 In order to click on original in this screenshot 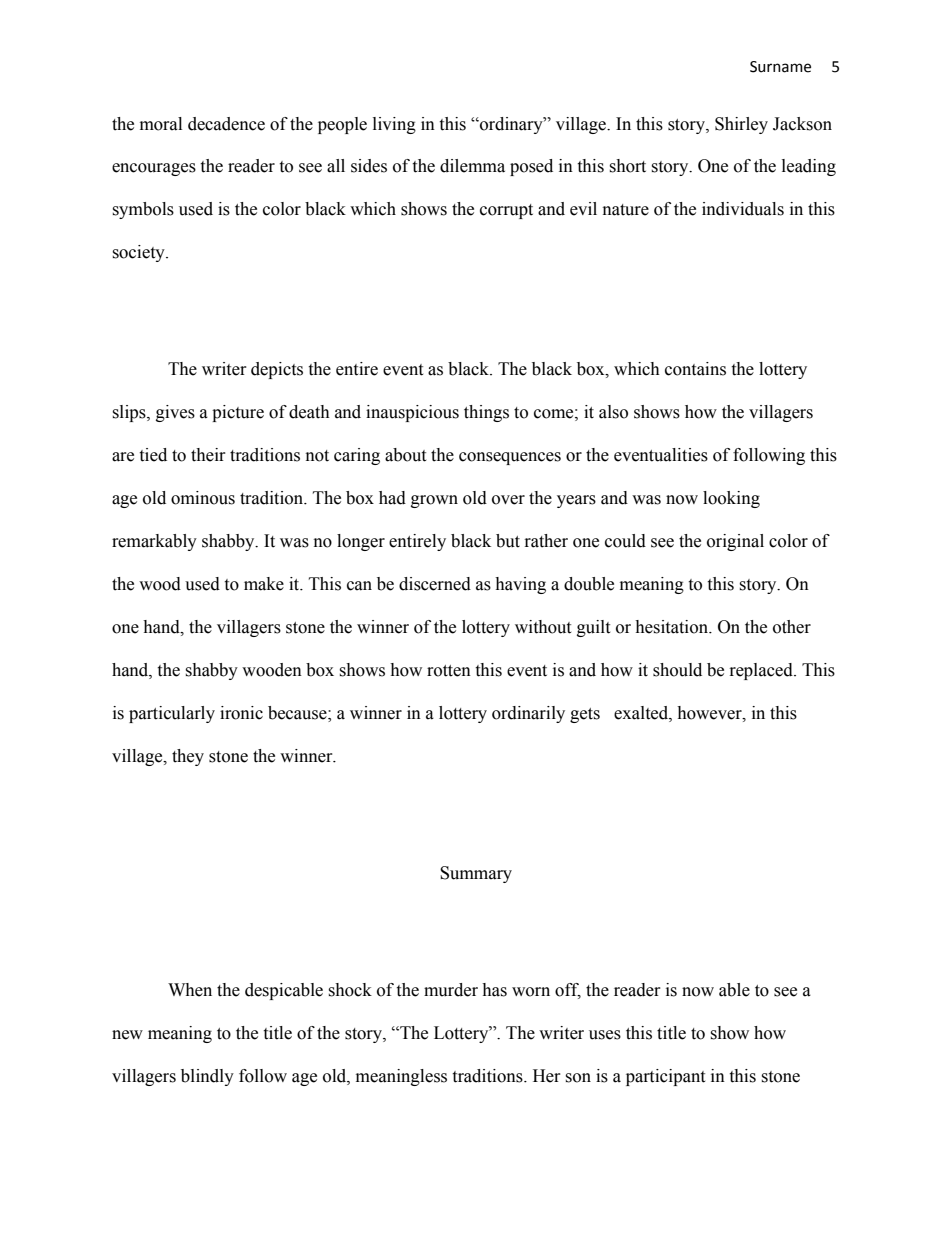, I will do `click(735, 542)`.
